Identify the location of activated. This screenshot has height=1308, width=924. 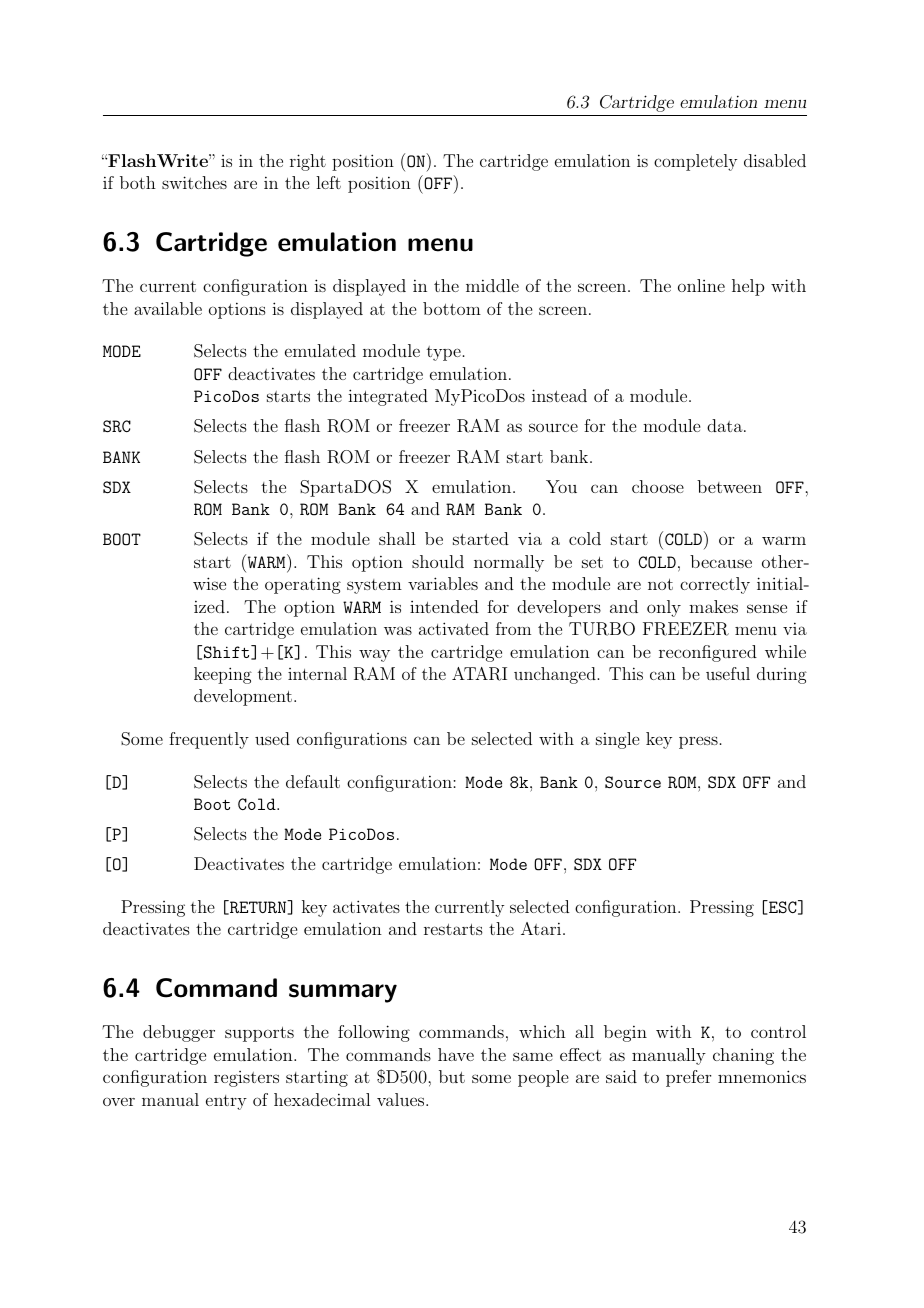
(454, 628).
